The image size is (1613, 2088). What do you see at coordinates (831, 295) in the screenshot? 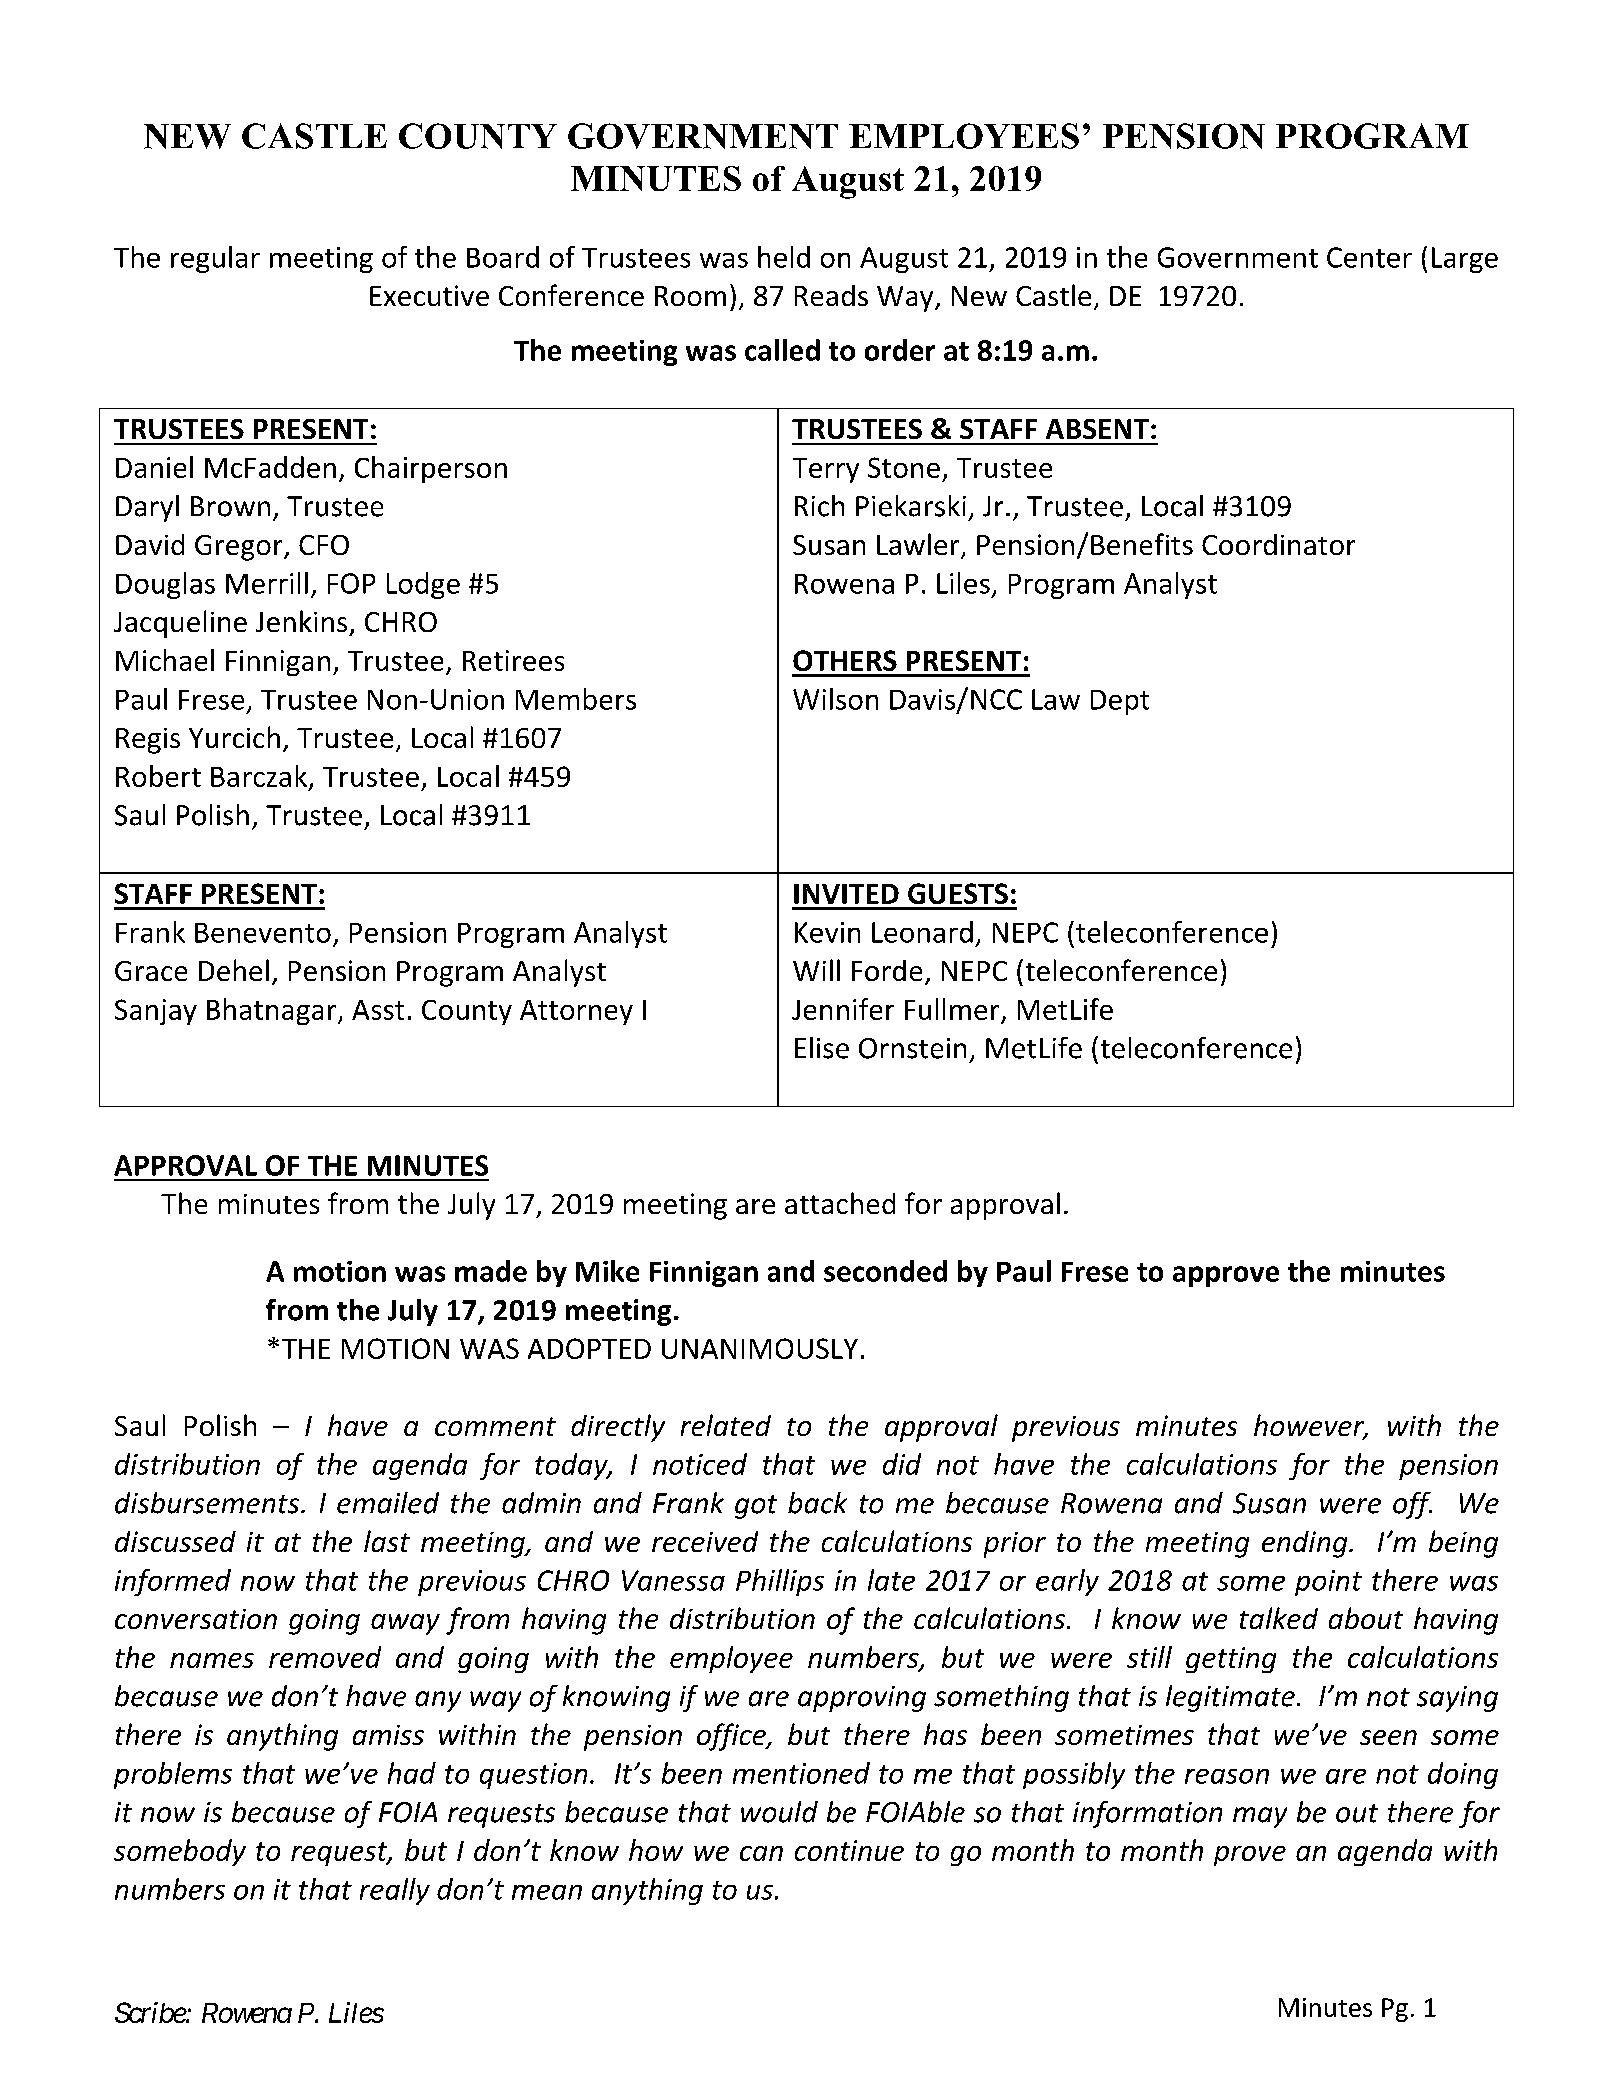
I see `Reads` at bounding box center [831, 295].
